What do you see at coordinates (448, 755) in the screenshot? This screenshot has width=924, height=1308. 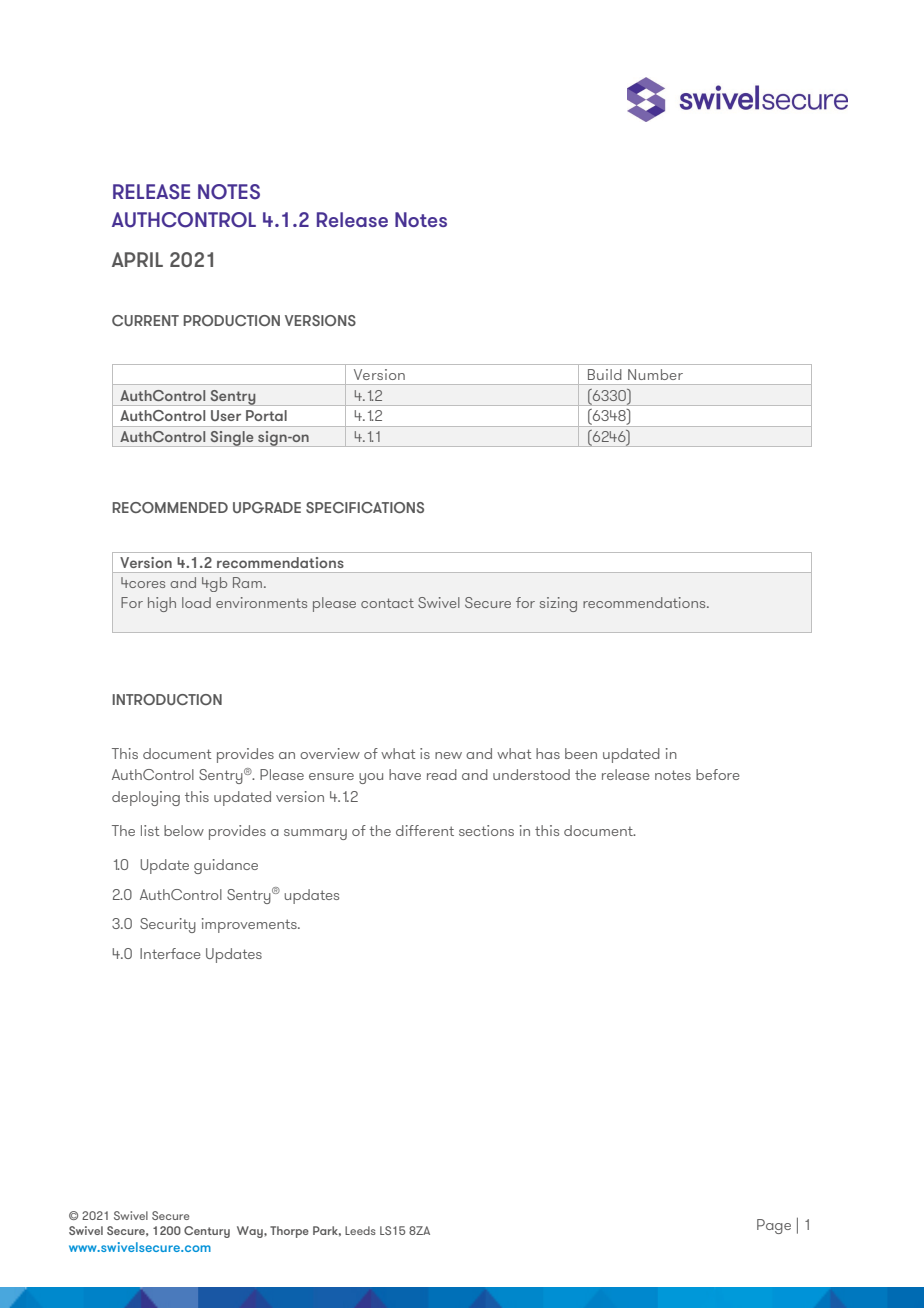 I see `new` at bounding box center [448, 755].
